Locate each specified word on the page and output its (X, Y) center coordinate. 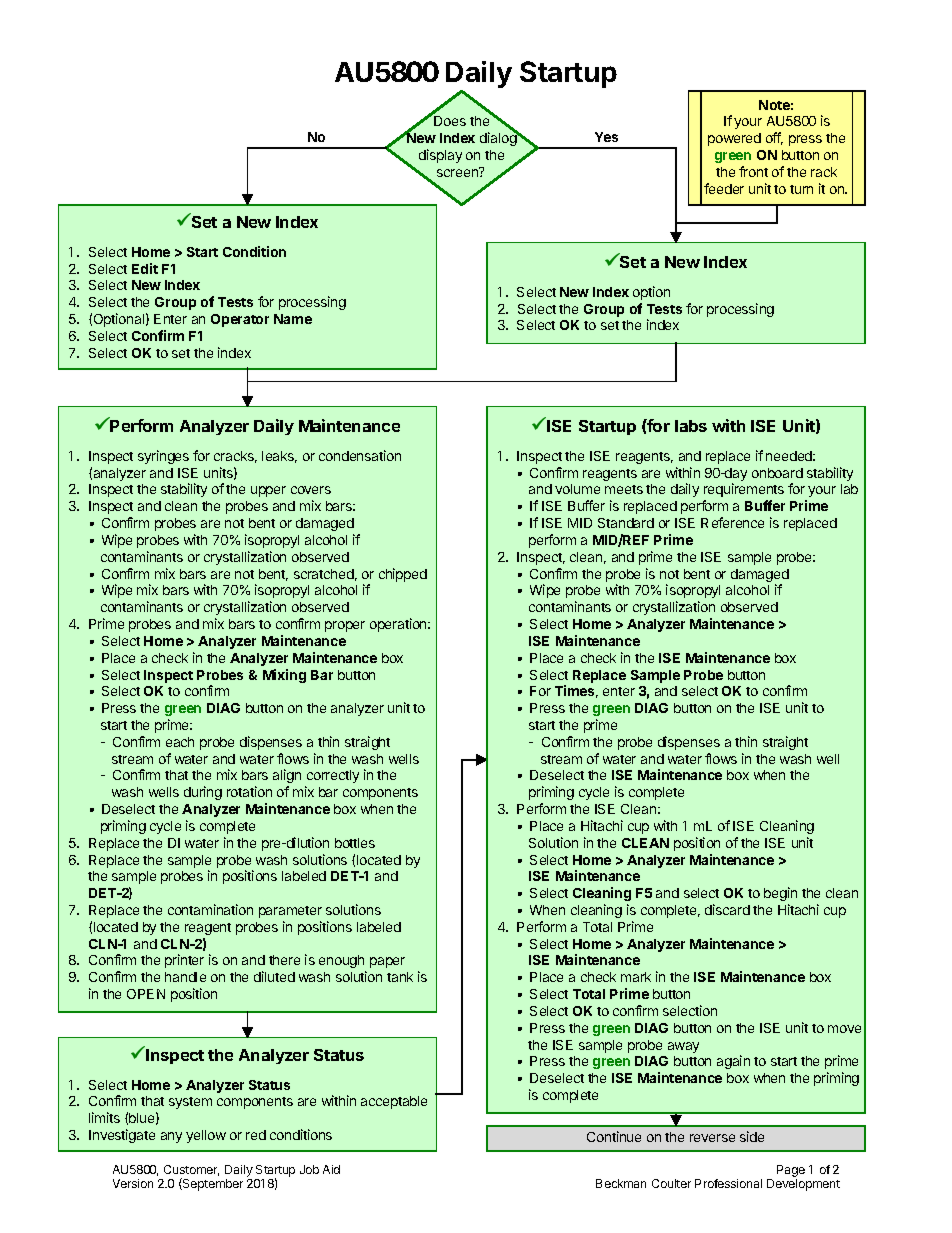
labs (691, 426)
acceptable (394, 1102)
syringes (163, 457)
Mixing (284, 676)
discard (727, 909)
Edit (145, 268)
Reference (732, 522)
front (753, 171)
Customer (191, 1170)
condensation (360, 455)
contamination (210, 909)
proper (345, 626)
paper (387, 962)
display (440, 156)
